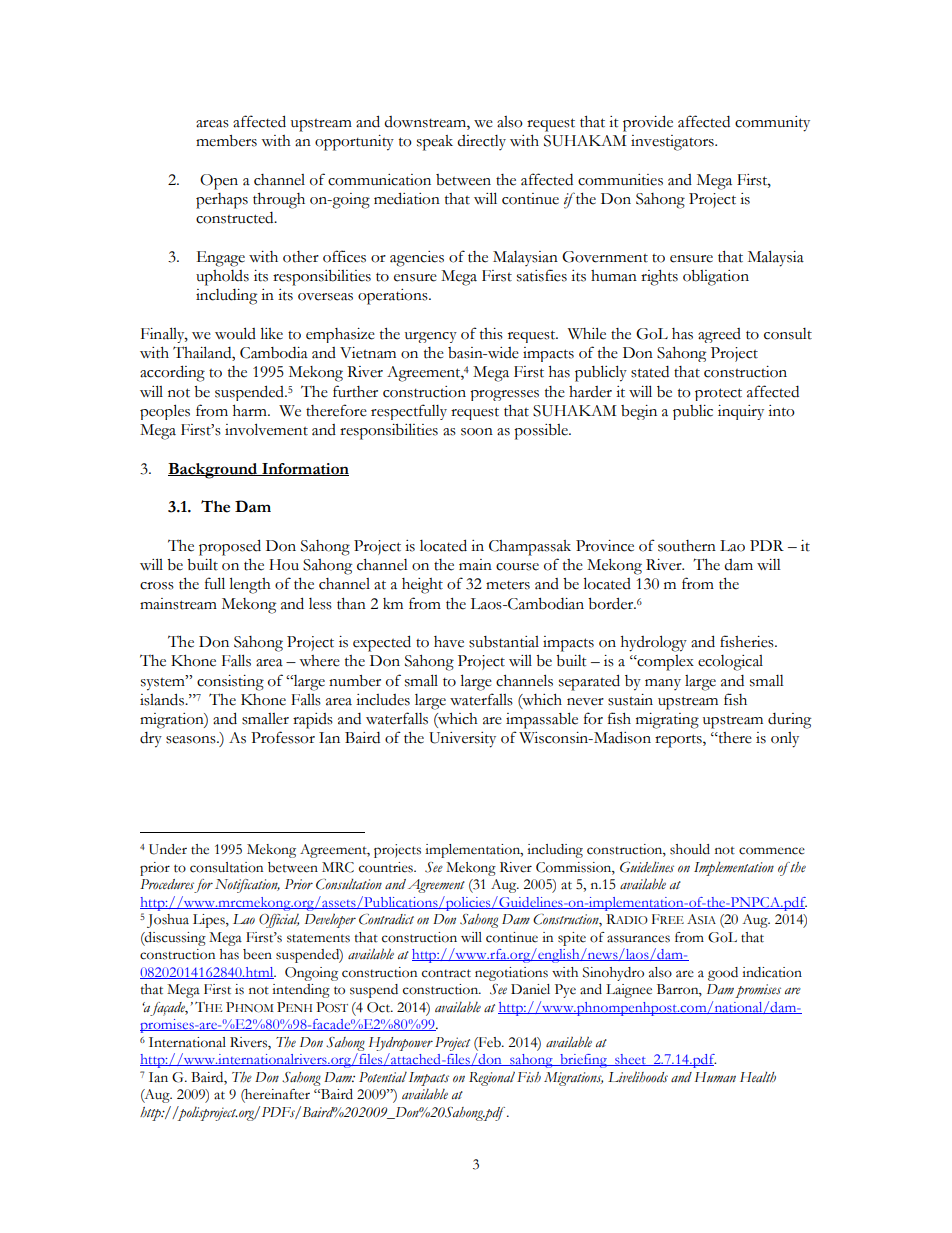  What do you see at coordinates (462, 740) in the screenshot?
I see `University` at bounding box center [462, 740].
